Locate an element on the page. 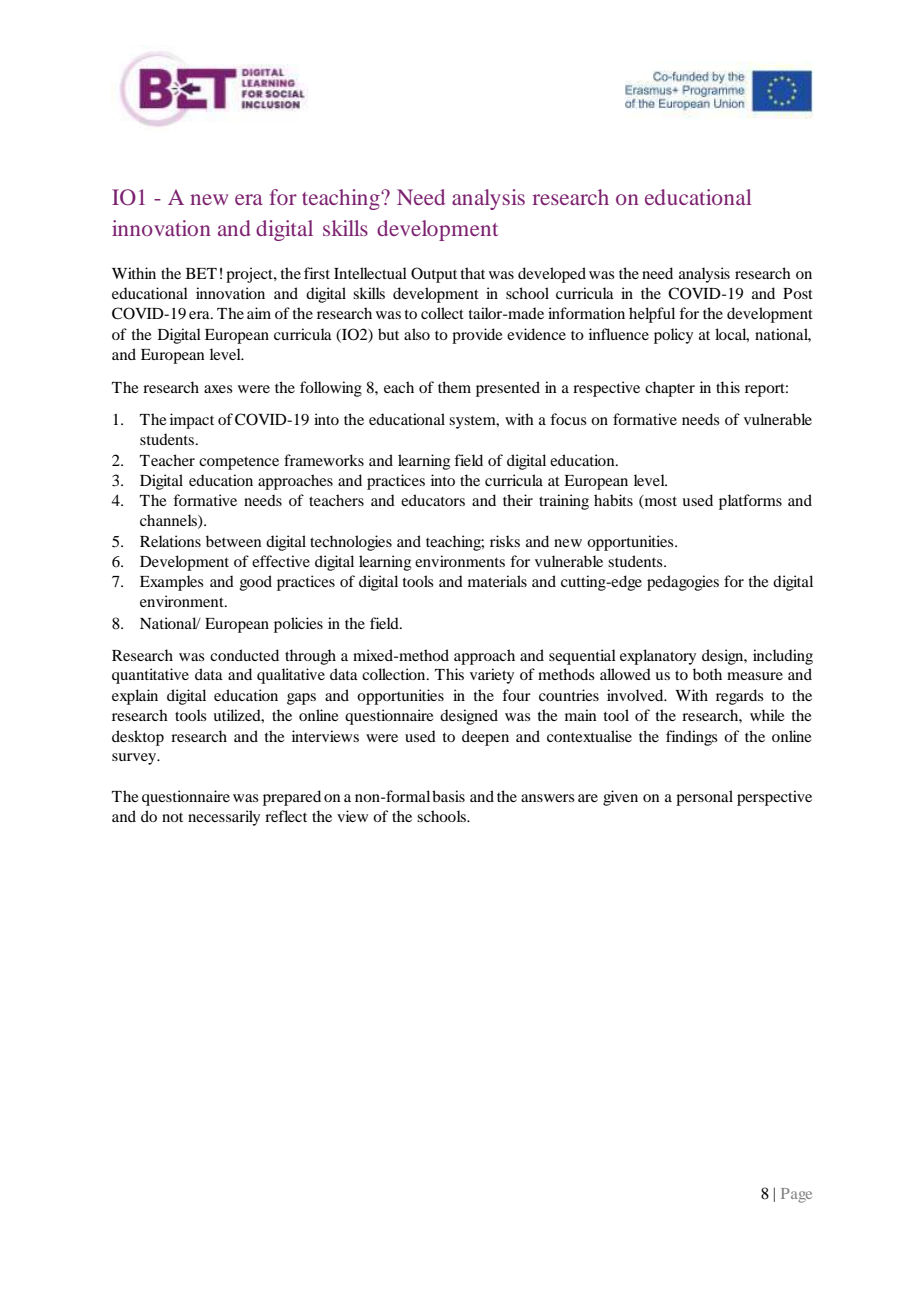 The height and width of the page is (1308, 924). not is located at coordinates (172, 817).
